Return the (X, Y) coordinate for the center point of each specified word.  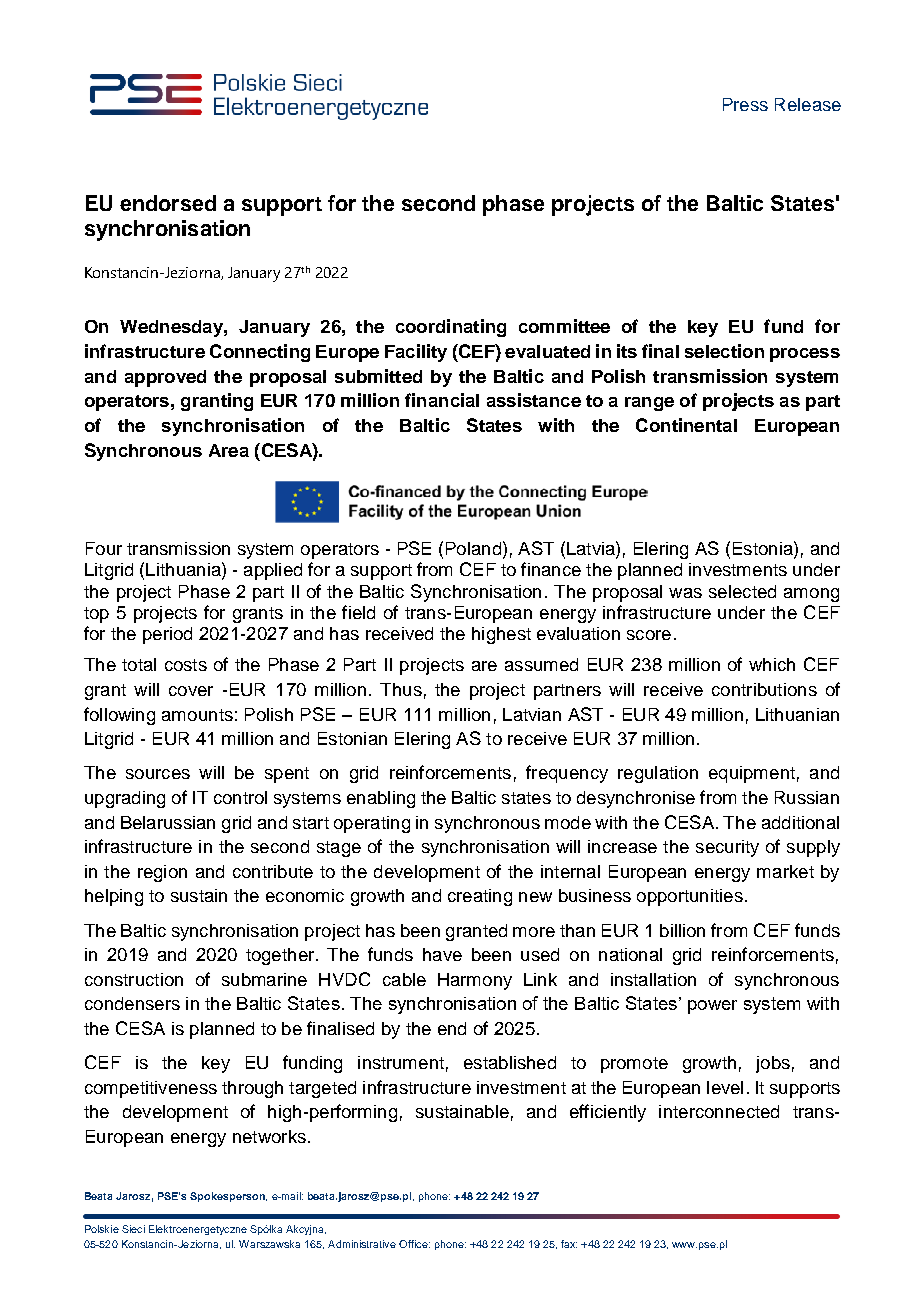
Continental (686, 425)
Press (745, 104)
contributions (764, 689)
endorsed (168, 203)
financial (442, 400)
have (442, 954)
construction (134, 979)
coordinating (451, 328)
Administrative (362, 1244)
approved (165, 378)
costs (186, 665)
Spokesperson (228, 1197)
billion (682, 930)
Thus (401, 689)
